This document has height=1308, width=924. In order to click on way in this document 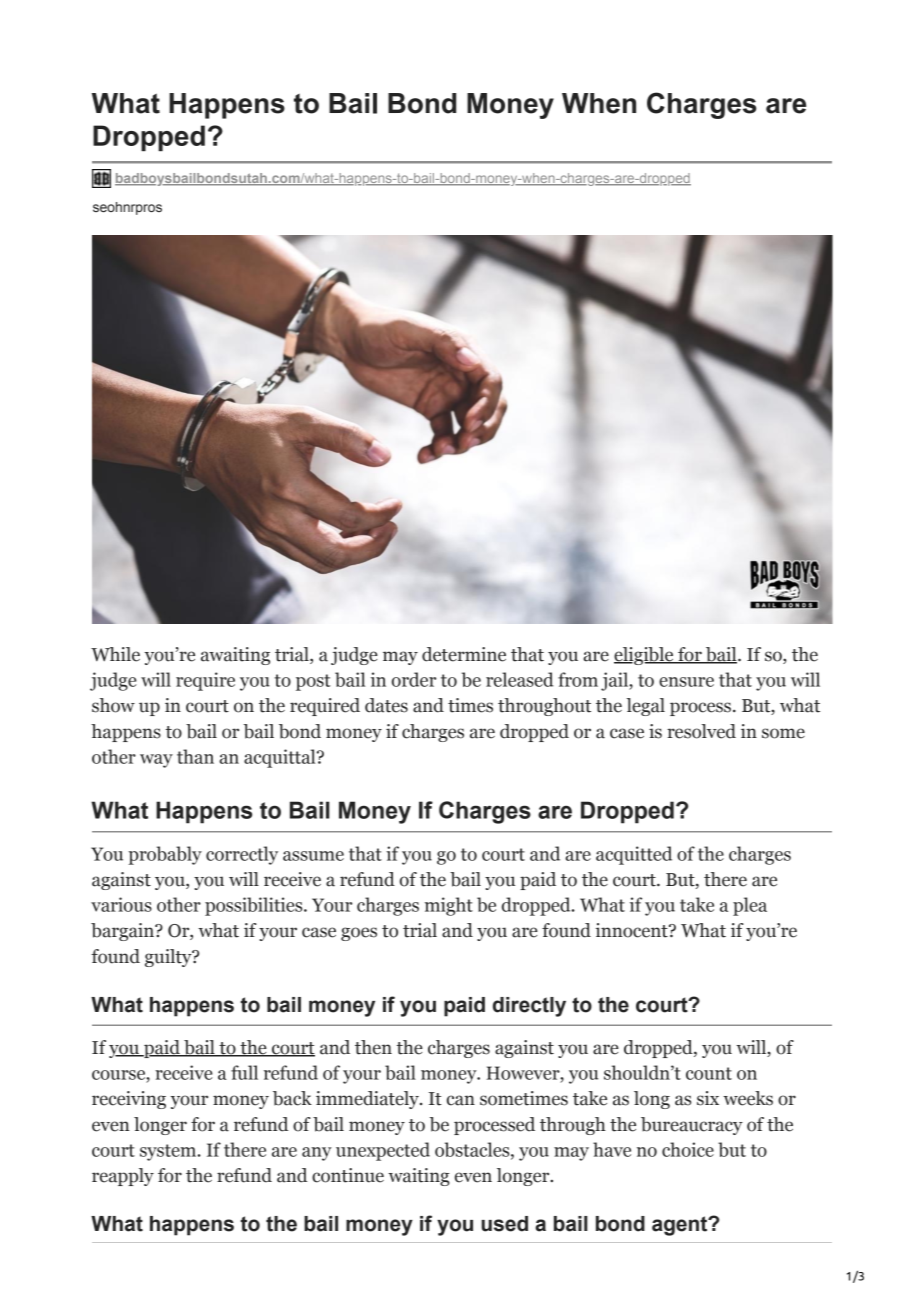, I will do `click(156, 761)`.
